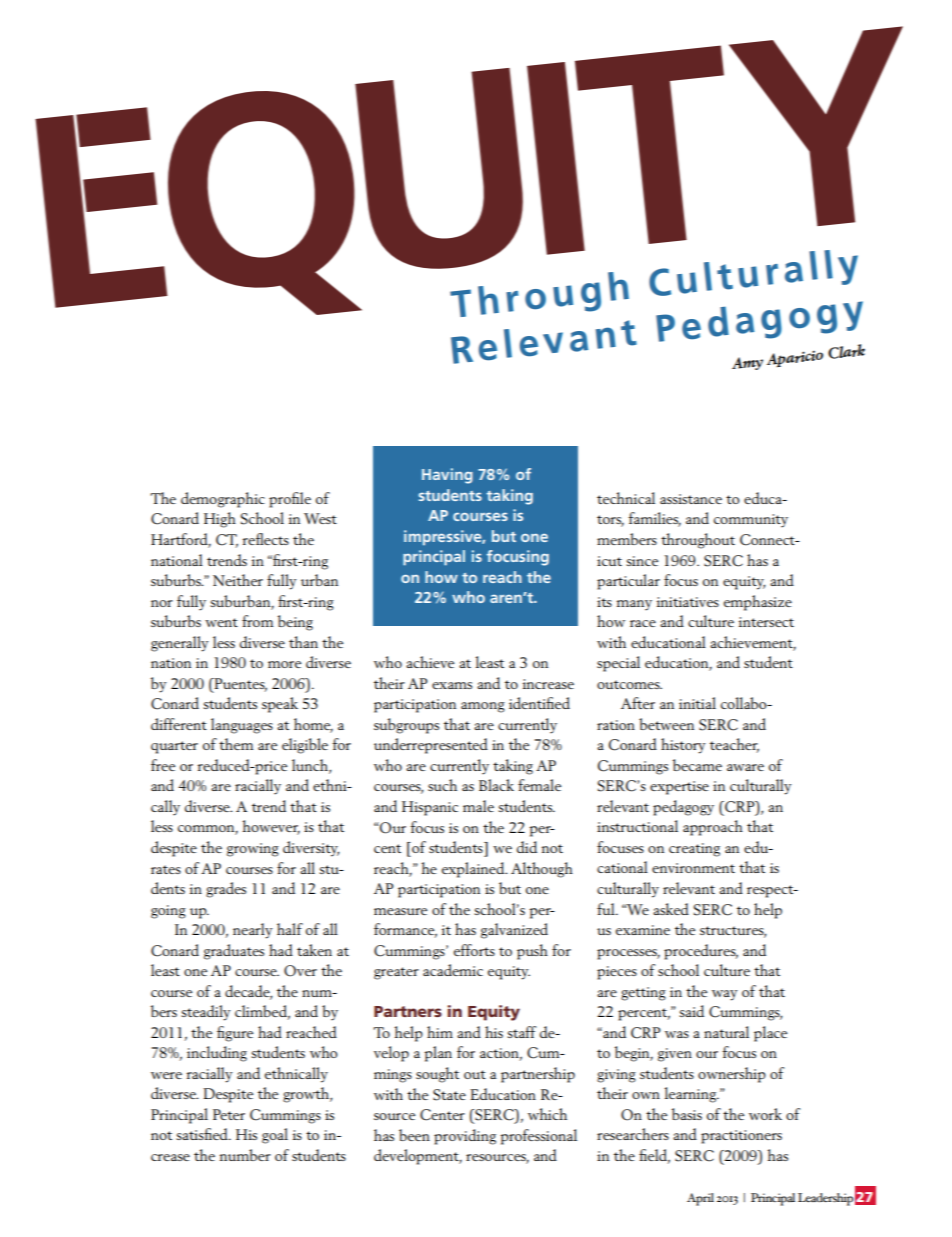 The image size is (952, 1237). What do you see at coordinates (284, 664) in the screenshot?
I see `more` at bounding box center [284, 664].
